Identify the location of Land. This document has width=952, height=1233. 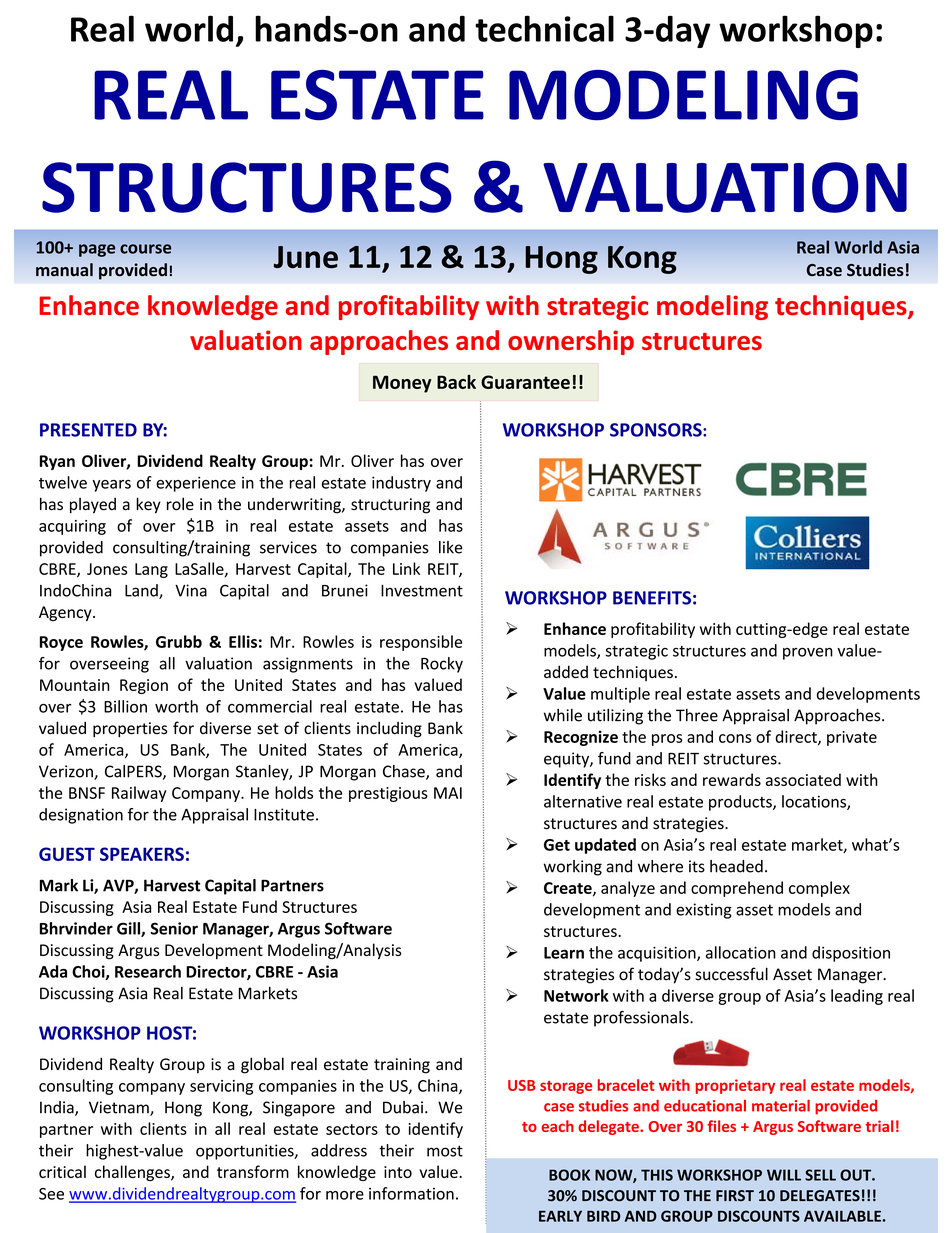
(142, 591).
